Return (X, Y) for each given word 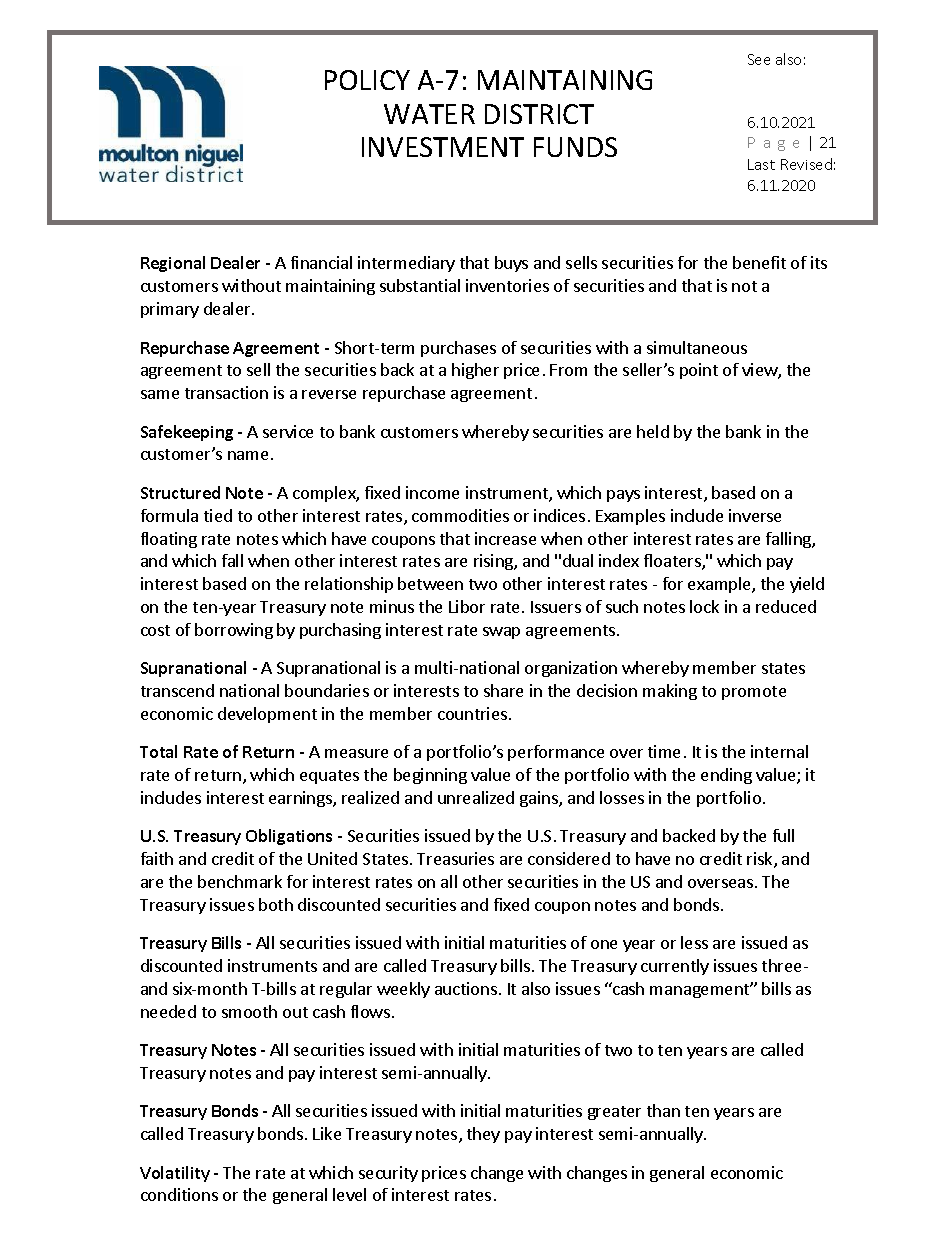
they (483, 1135)
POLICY (367, 80)
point (699, 371)
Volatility (175, 1174)
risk (761, 860)
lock (704, 606)
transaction (226, 392)
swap (501, 633)
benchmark (240, 881)
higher (475, 371)
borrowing (234, 631)
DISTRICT (539, 114)
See (759, 59)
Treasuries (455, 858)
